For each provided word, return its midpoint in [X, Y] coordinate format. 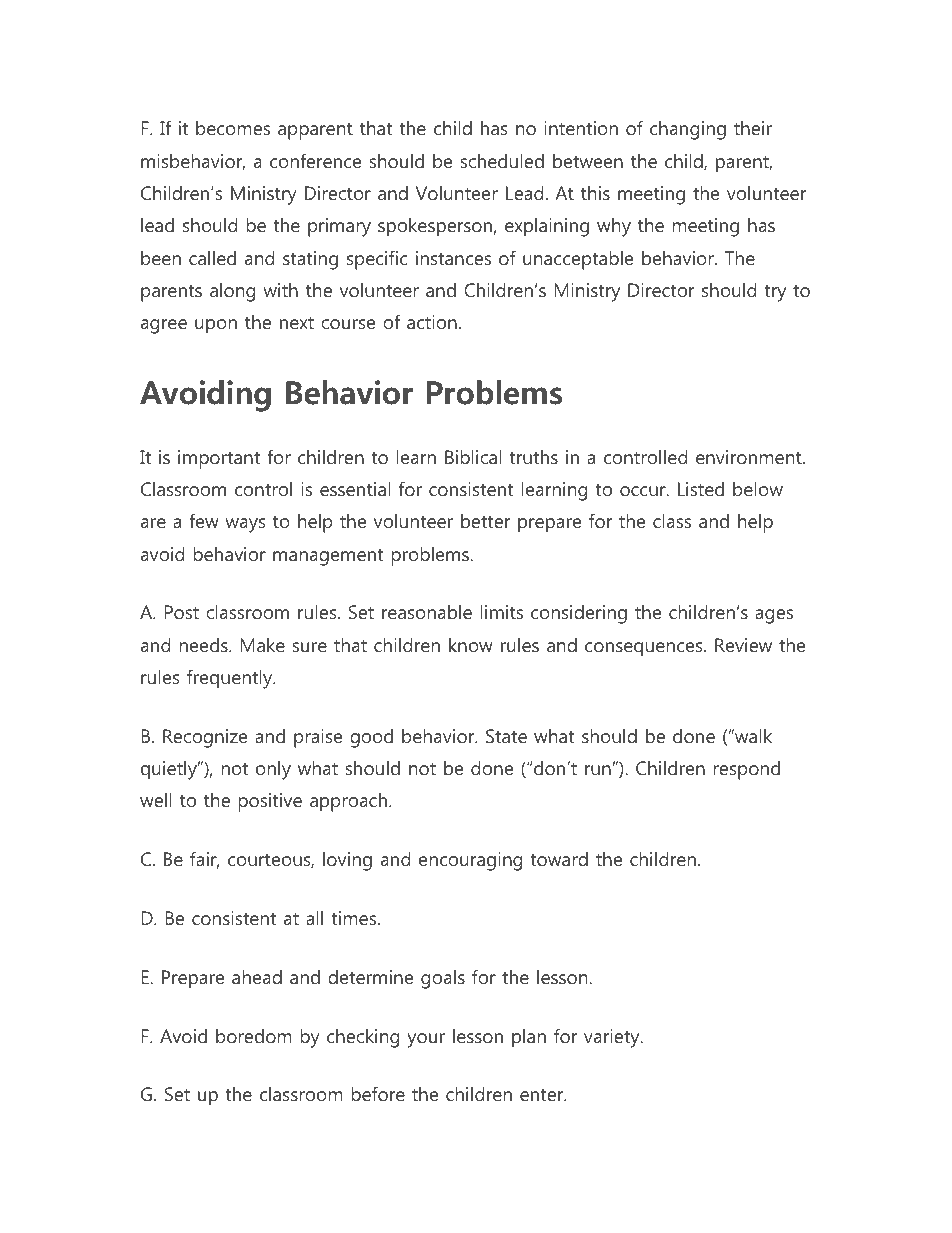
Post [181, 612]
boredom [254, 1036]
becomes [233, 128]
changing [688, 130]
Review [743, 645]
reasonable [427, 612]
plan [529, 1038]
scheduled [502, 161]
